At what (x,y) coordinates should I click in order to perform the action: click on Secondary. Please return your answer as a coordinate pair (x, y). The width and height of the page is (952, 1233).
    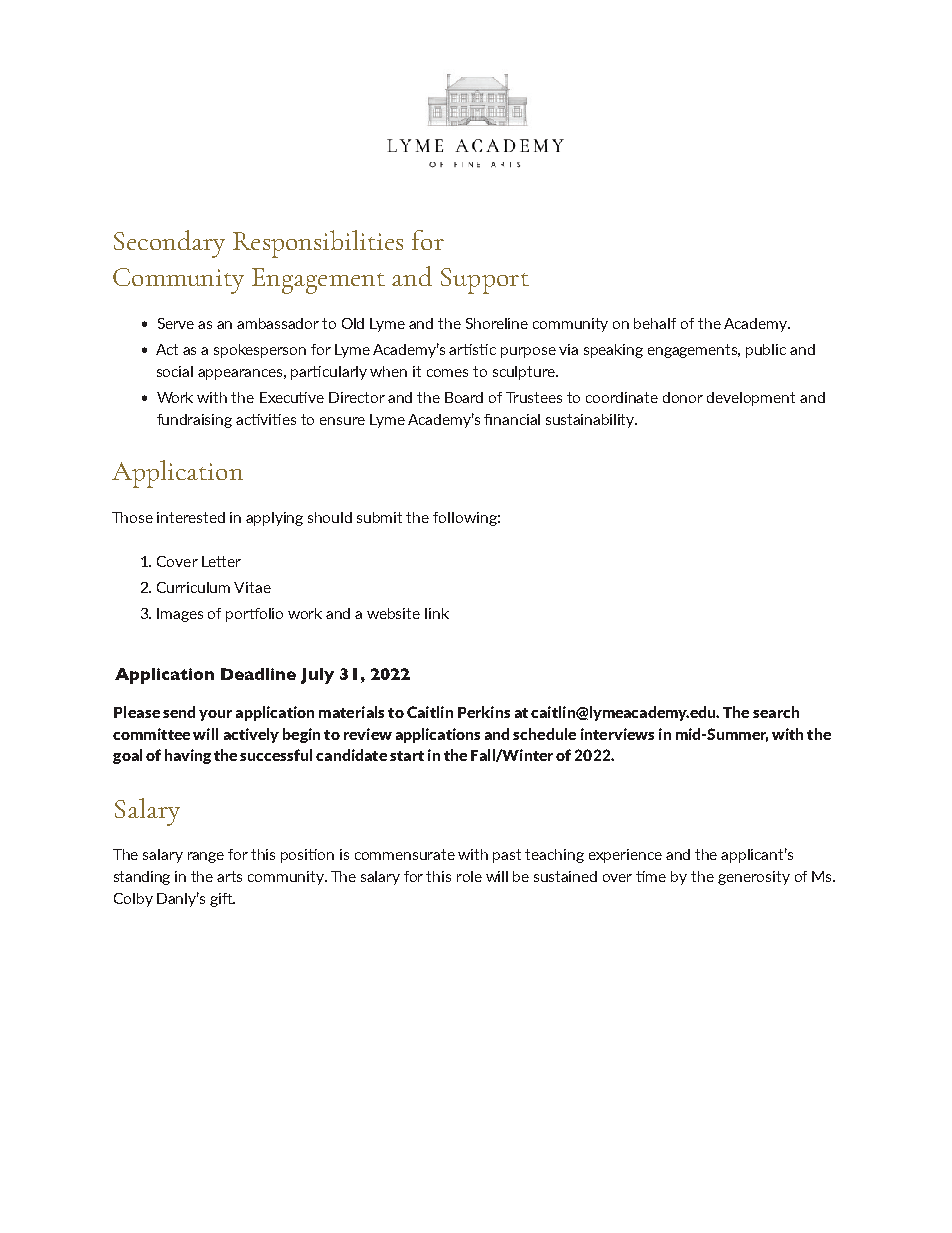
    Looking at the image, I should click on (169, 244).
